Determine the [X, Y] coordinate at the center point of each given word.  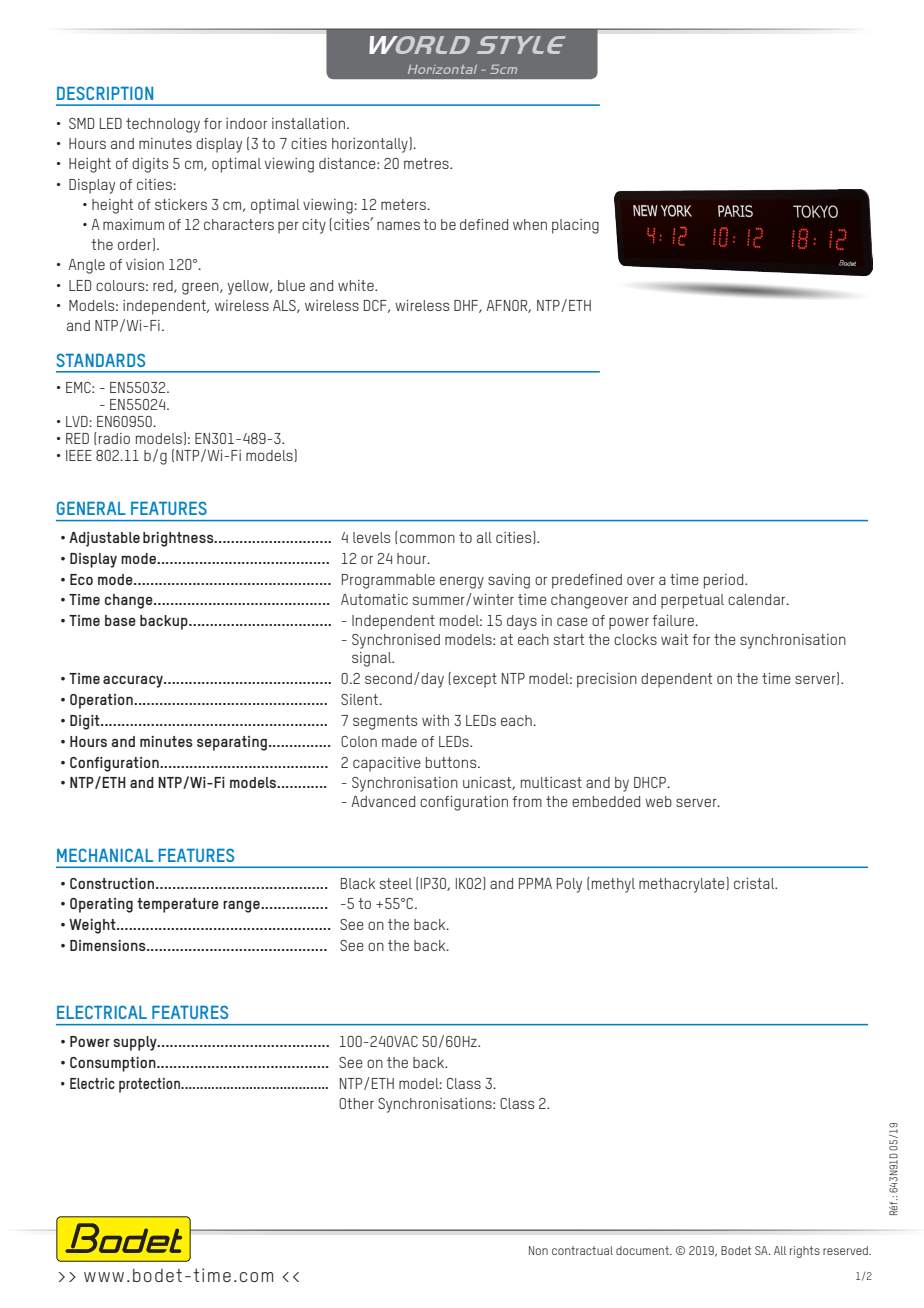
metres [427, 163]
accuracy [134, 681]
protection [150, 1085]
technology [163, 125]
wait [674, 639]
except [475, 680]
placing [575, 226]
